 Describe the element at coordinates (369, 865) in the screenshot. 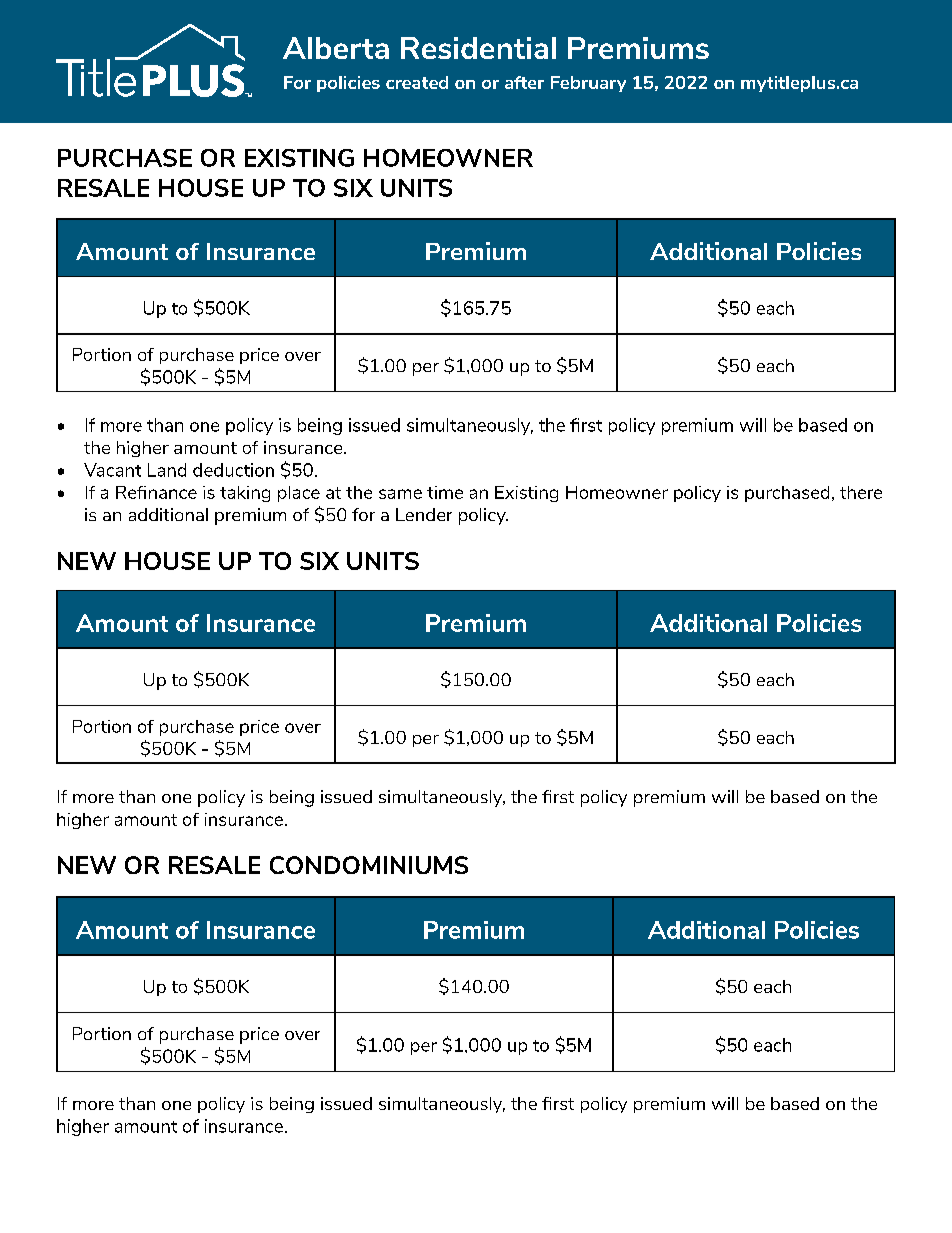

I see `CONDOMINIUMS` at that location.
